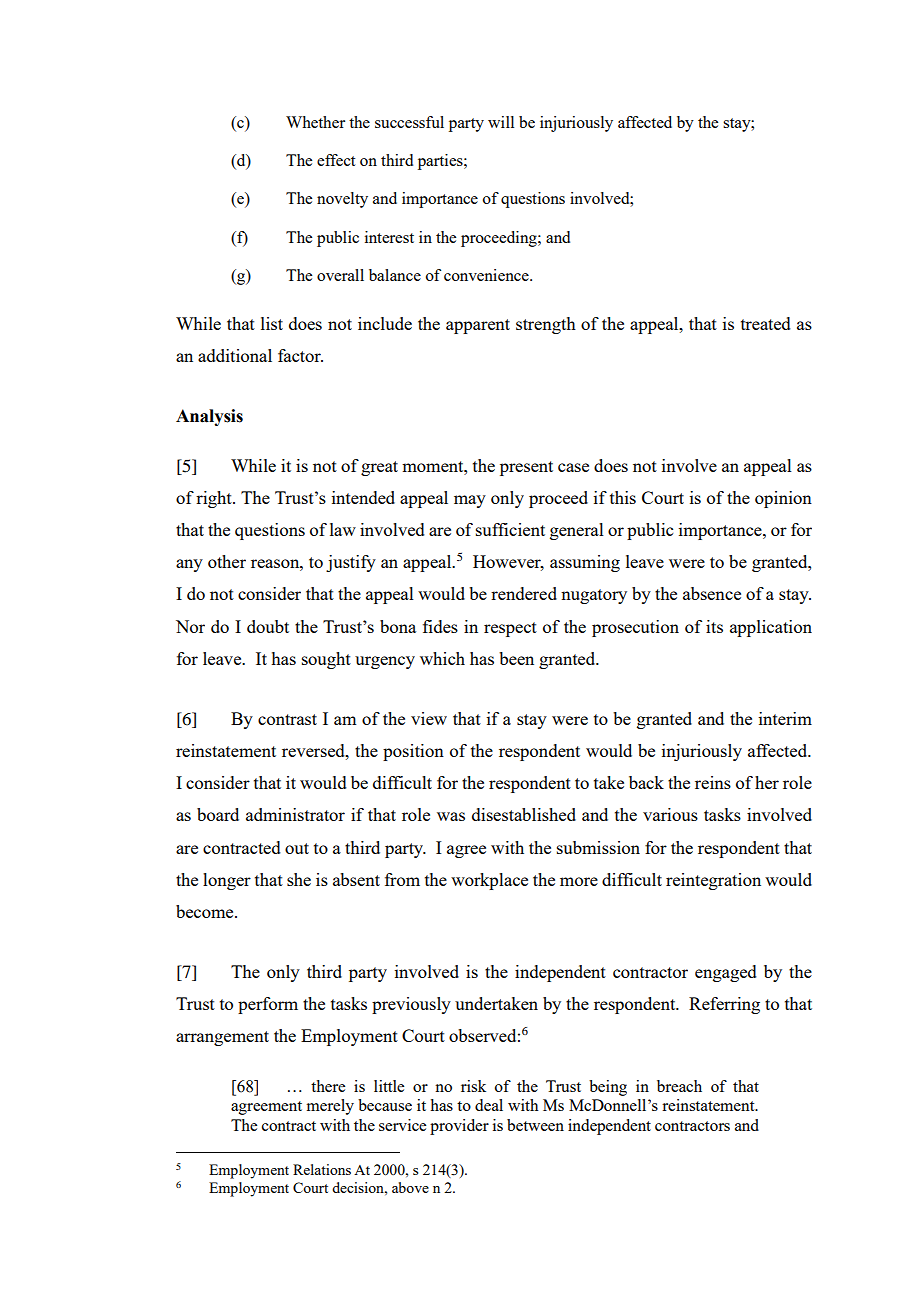  What do you see at coordinates (268, 626) in the screenshot?
I see `doubt` at bounding box center [268, 626].
